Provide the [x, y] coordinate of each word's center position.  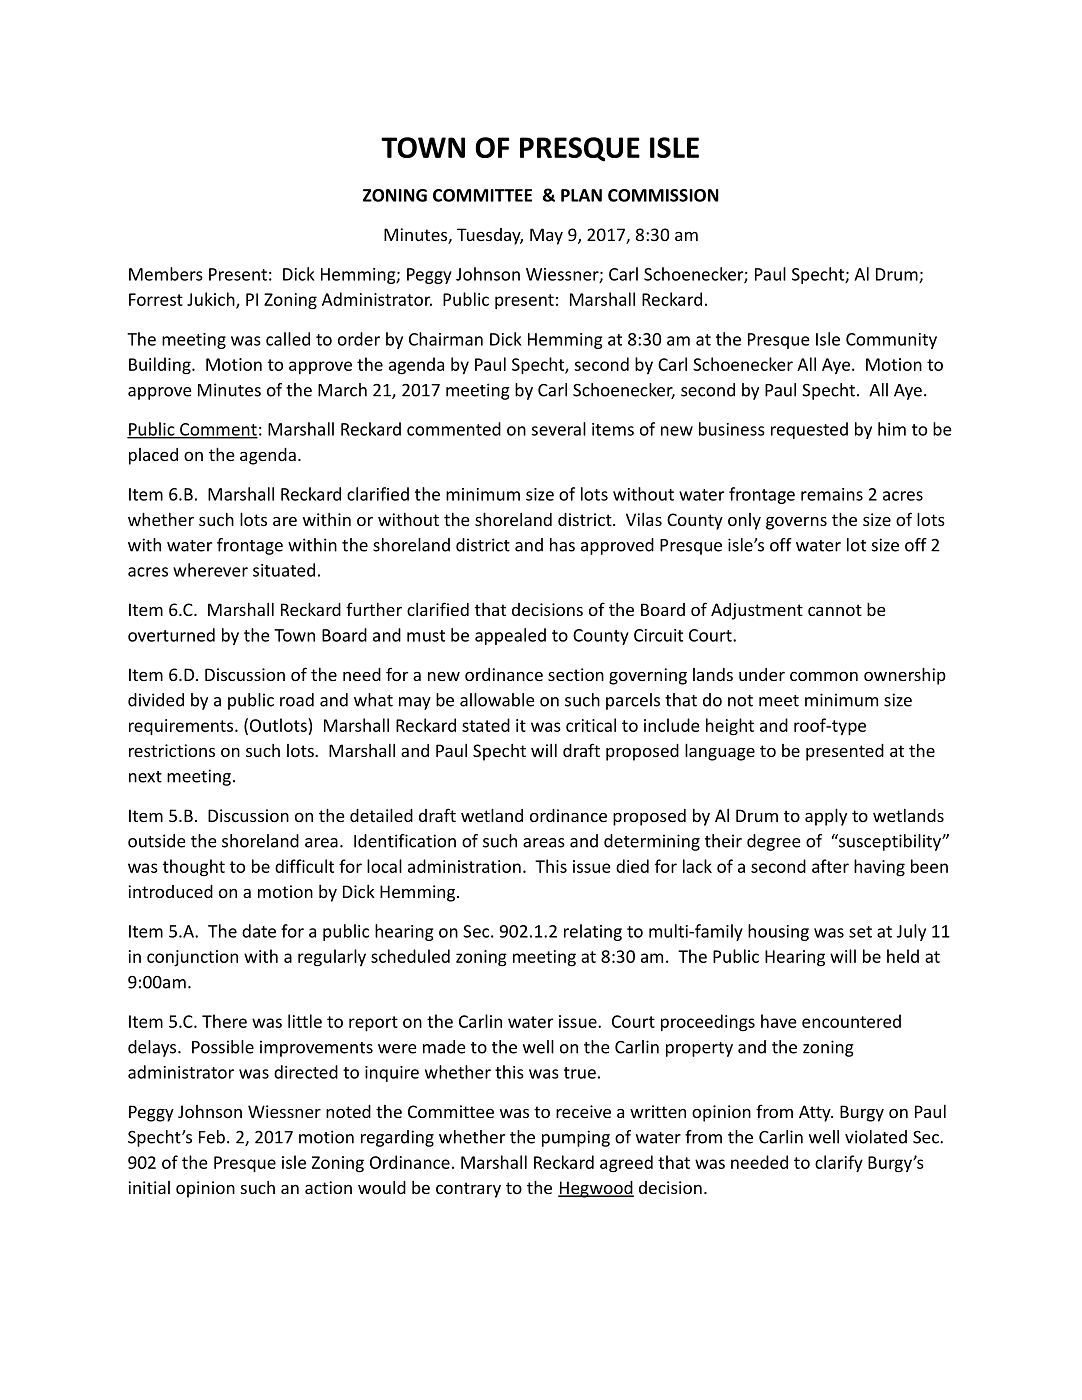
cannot [835, 610]
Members [166, 274]
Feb [212, 1137]
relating [593, 932]
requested [809, 430]
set [860, 932]
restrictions [172, 750]
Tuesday [490, 236]
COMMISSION [663, 195]
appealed [510, 636]
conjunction [192, 958]
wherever [210, 570]
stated [486, 725]
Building [161, 366]
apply [826, 817]
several [559, 429]
